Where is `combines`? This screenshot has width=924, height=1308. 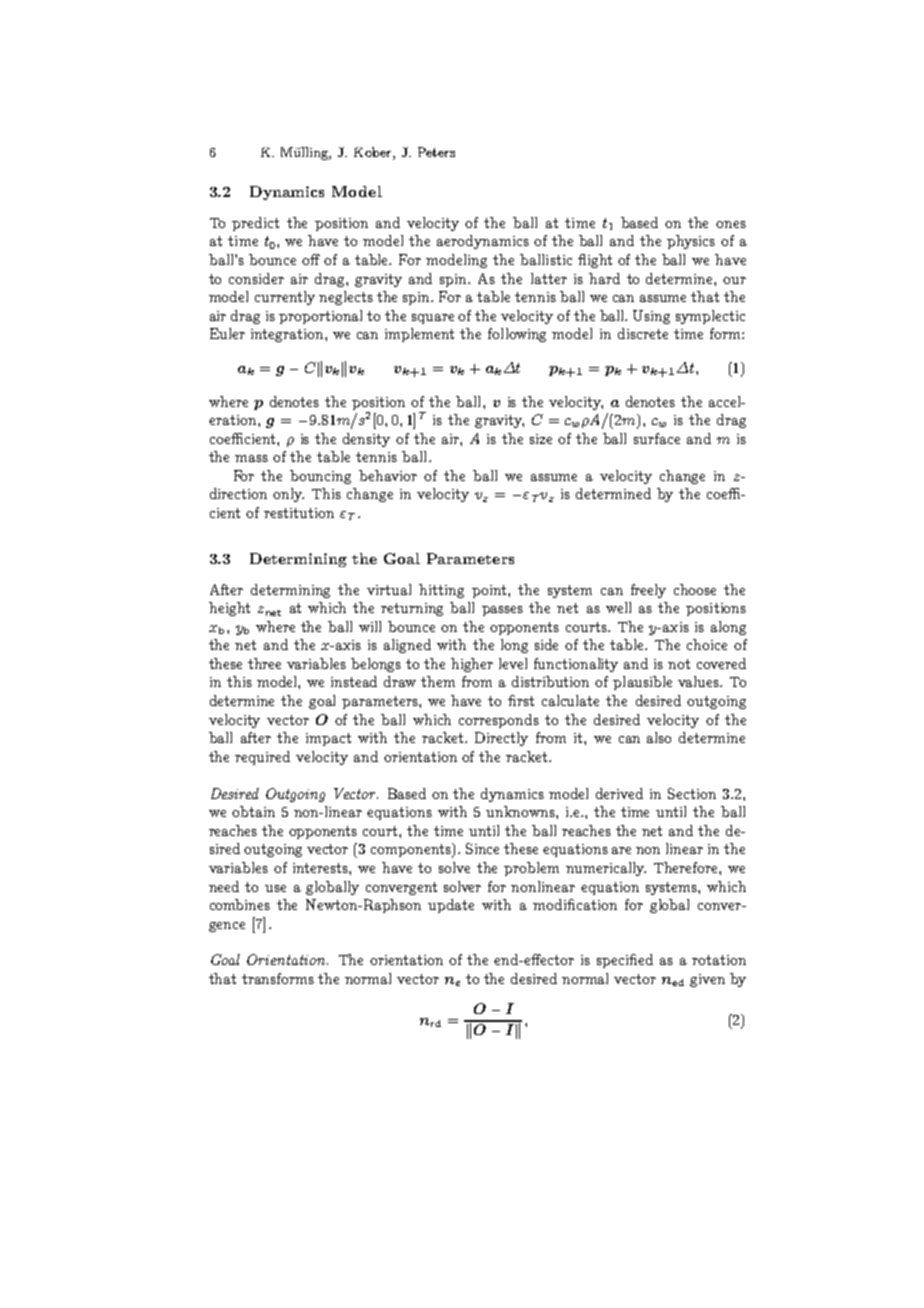
combines is located at coordinates (240, 904).
